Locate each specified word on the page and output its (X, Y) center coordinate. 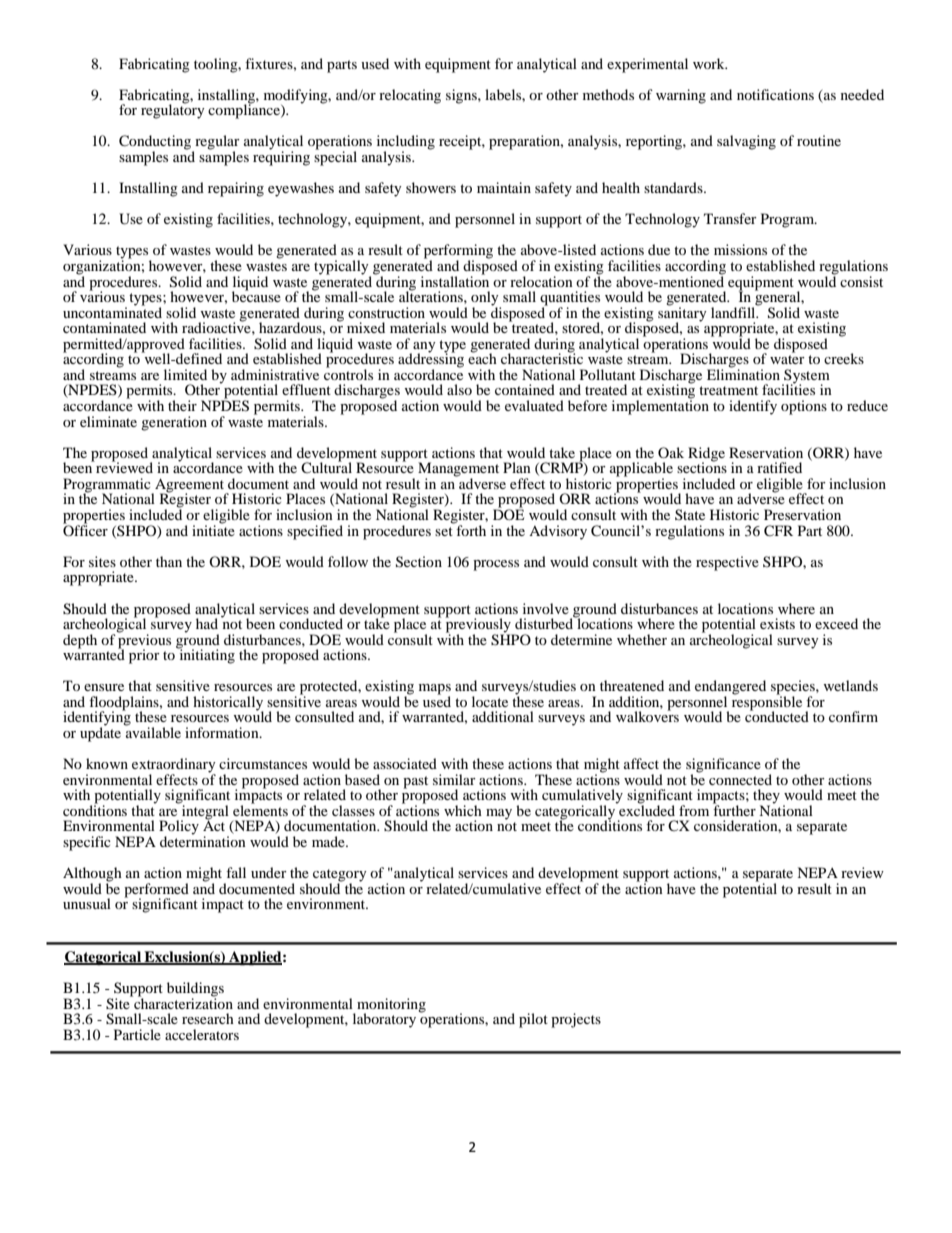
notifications (775, 94)
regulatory (173, 110)
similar (454, 779)
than (169, 561)
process (496, 565)
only (486, 299)
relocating (410, 96)
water (787, 359)
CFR (778, 531)
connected (740, 779)
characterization (182, 1002)
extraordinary (174, 766)
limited (185, 374)
